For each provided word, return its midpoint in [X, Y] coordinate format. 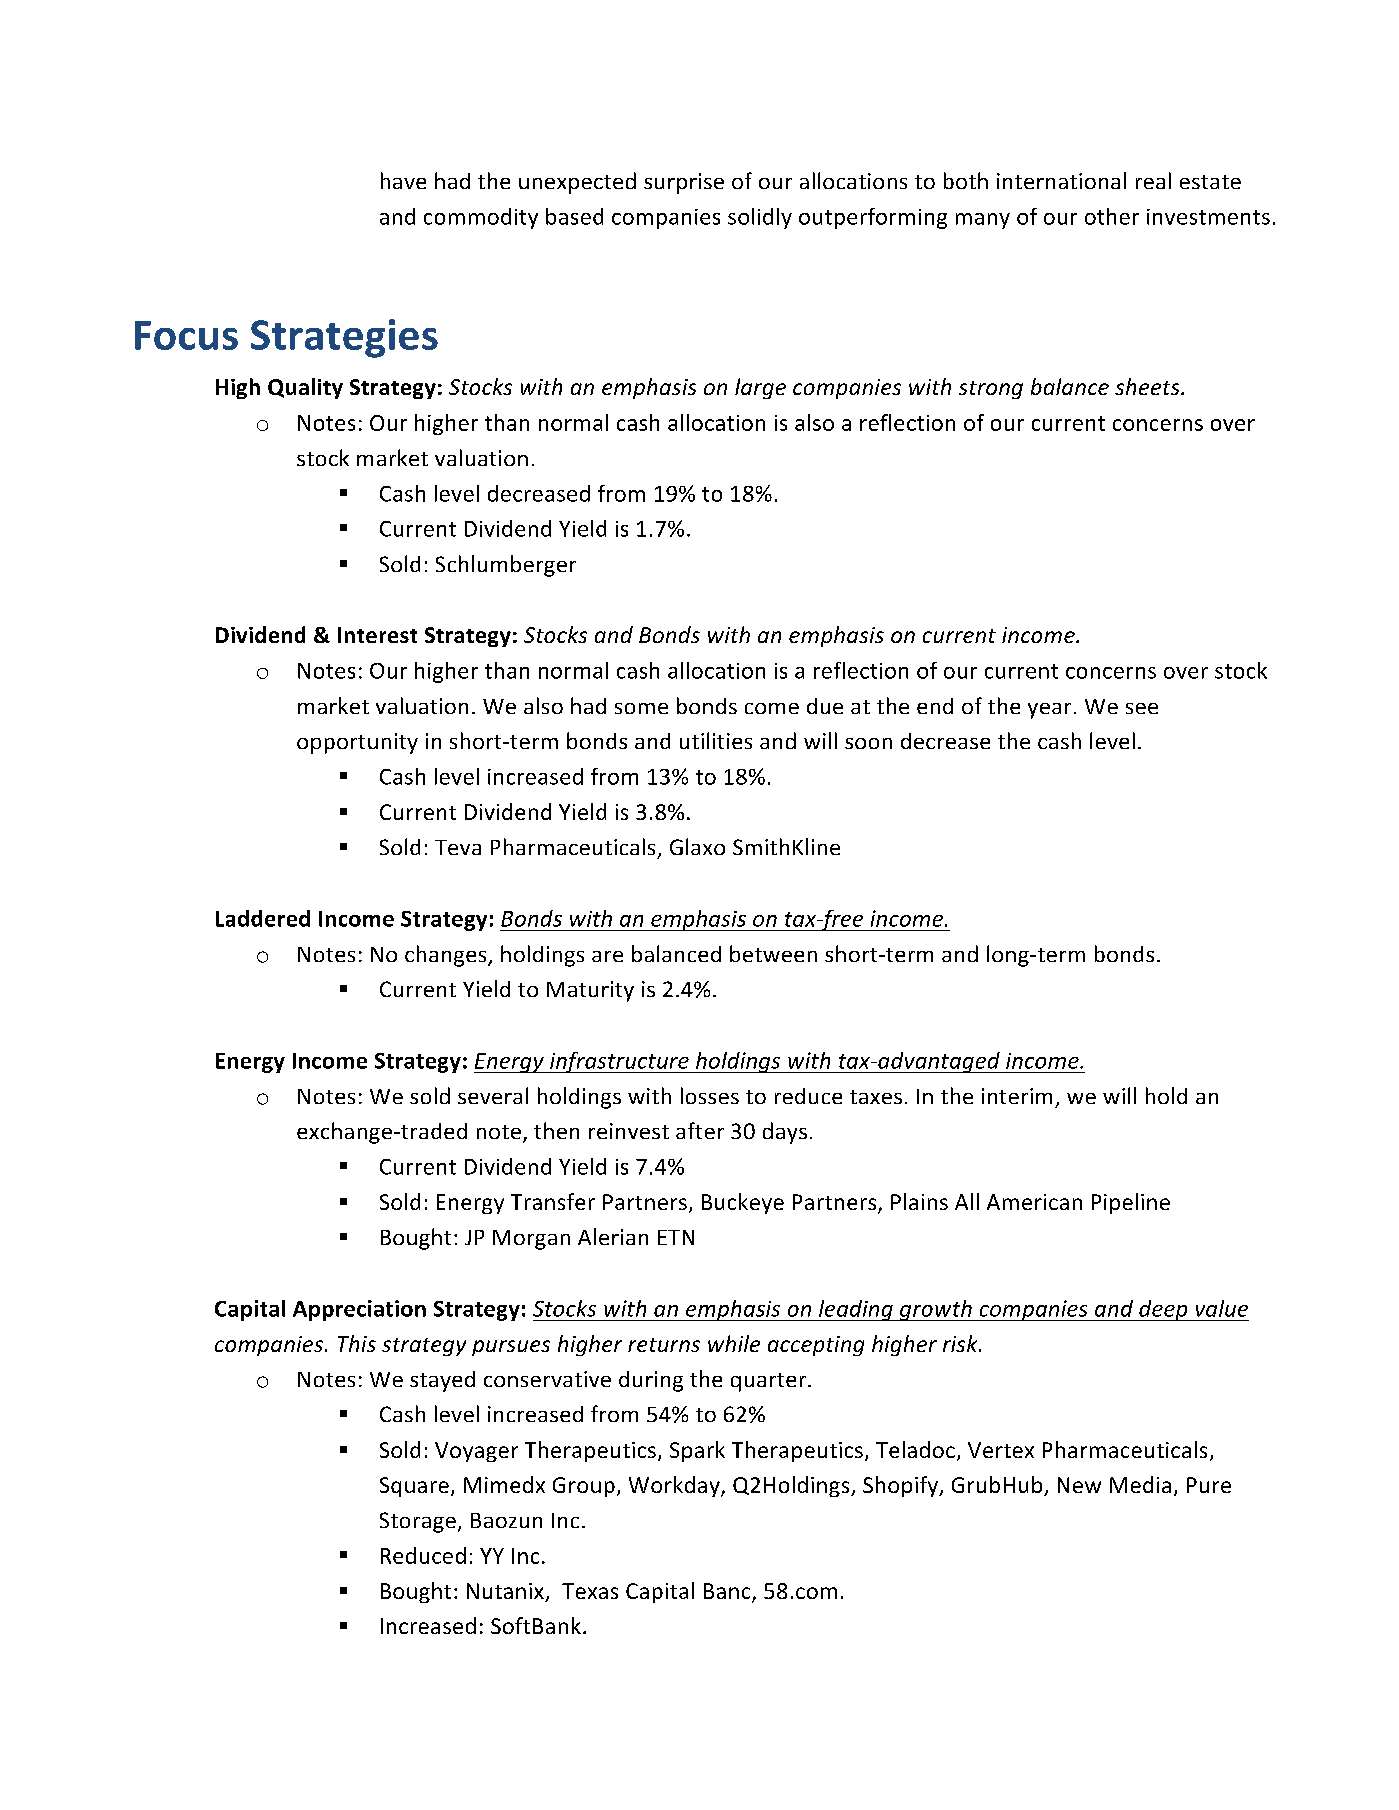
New [1079, 1485]
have [403, 180]
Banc [728, 1592]
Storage [418, 1522]
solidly [760, 218]
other [1112, 216]
